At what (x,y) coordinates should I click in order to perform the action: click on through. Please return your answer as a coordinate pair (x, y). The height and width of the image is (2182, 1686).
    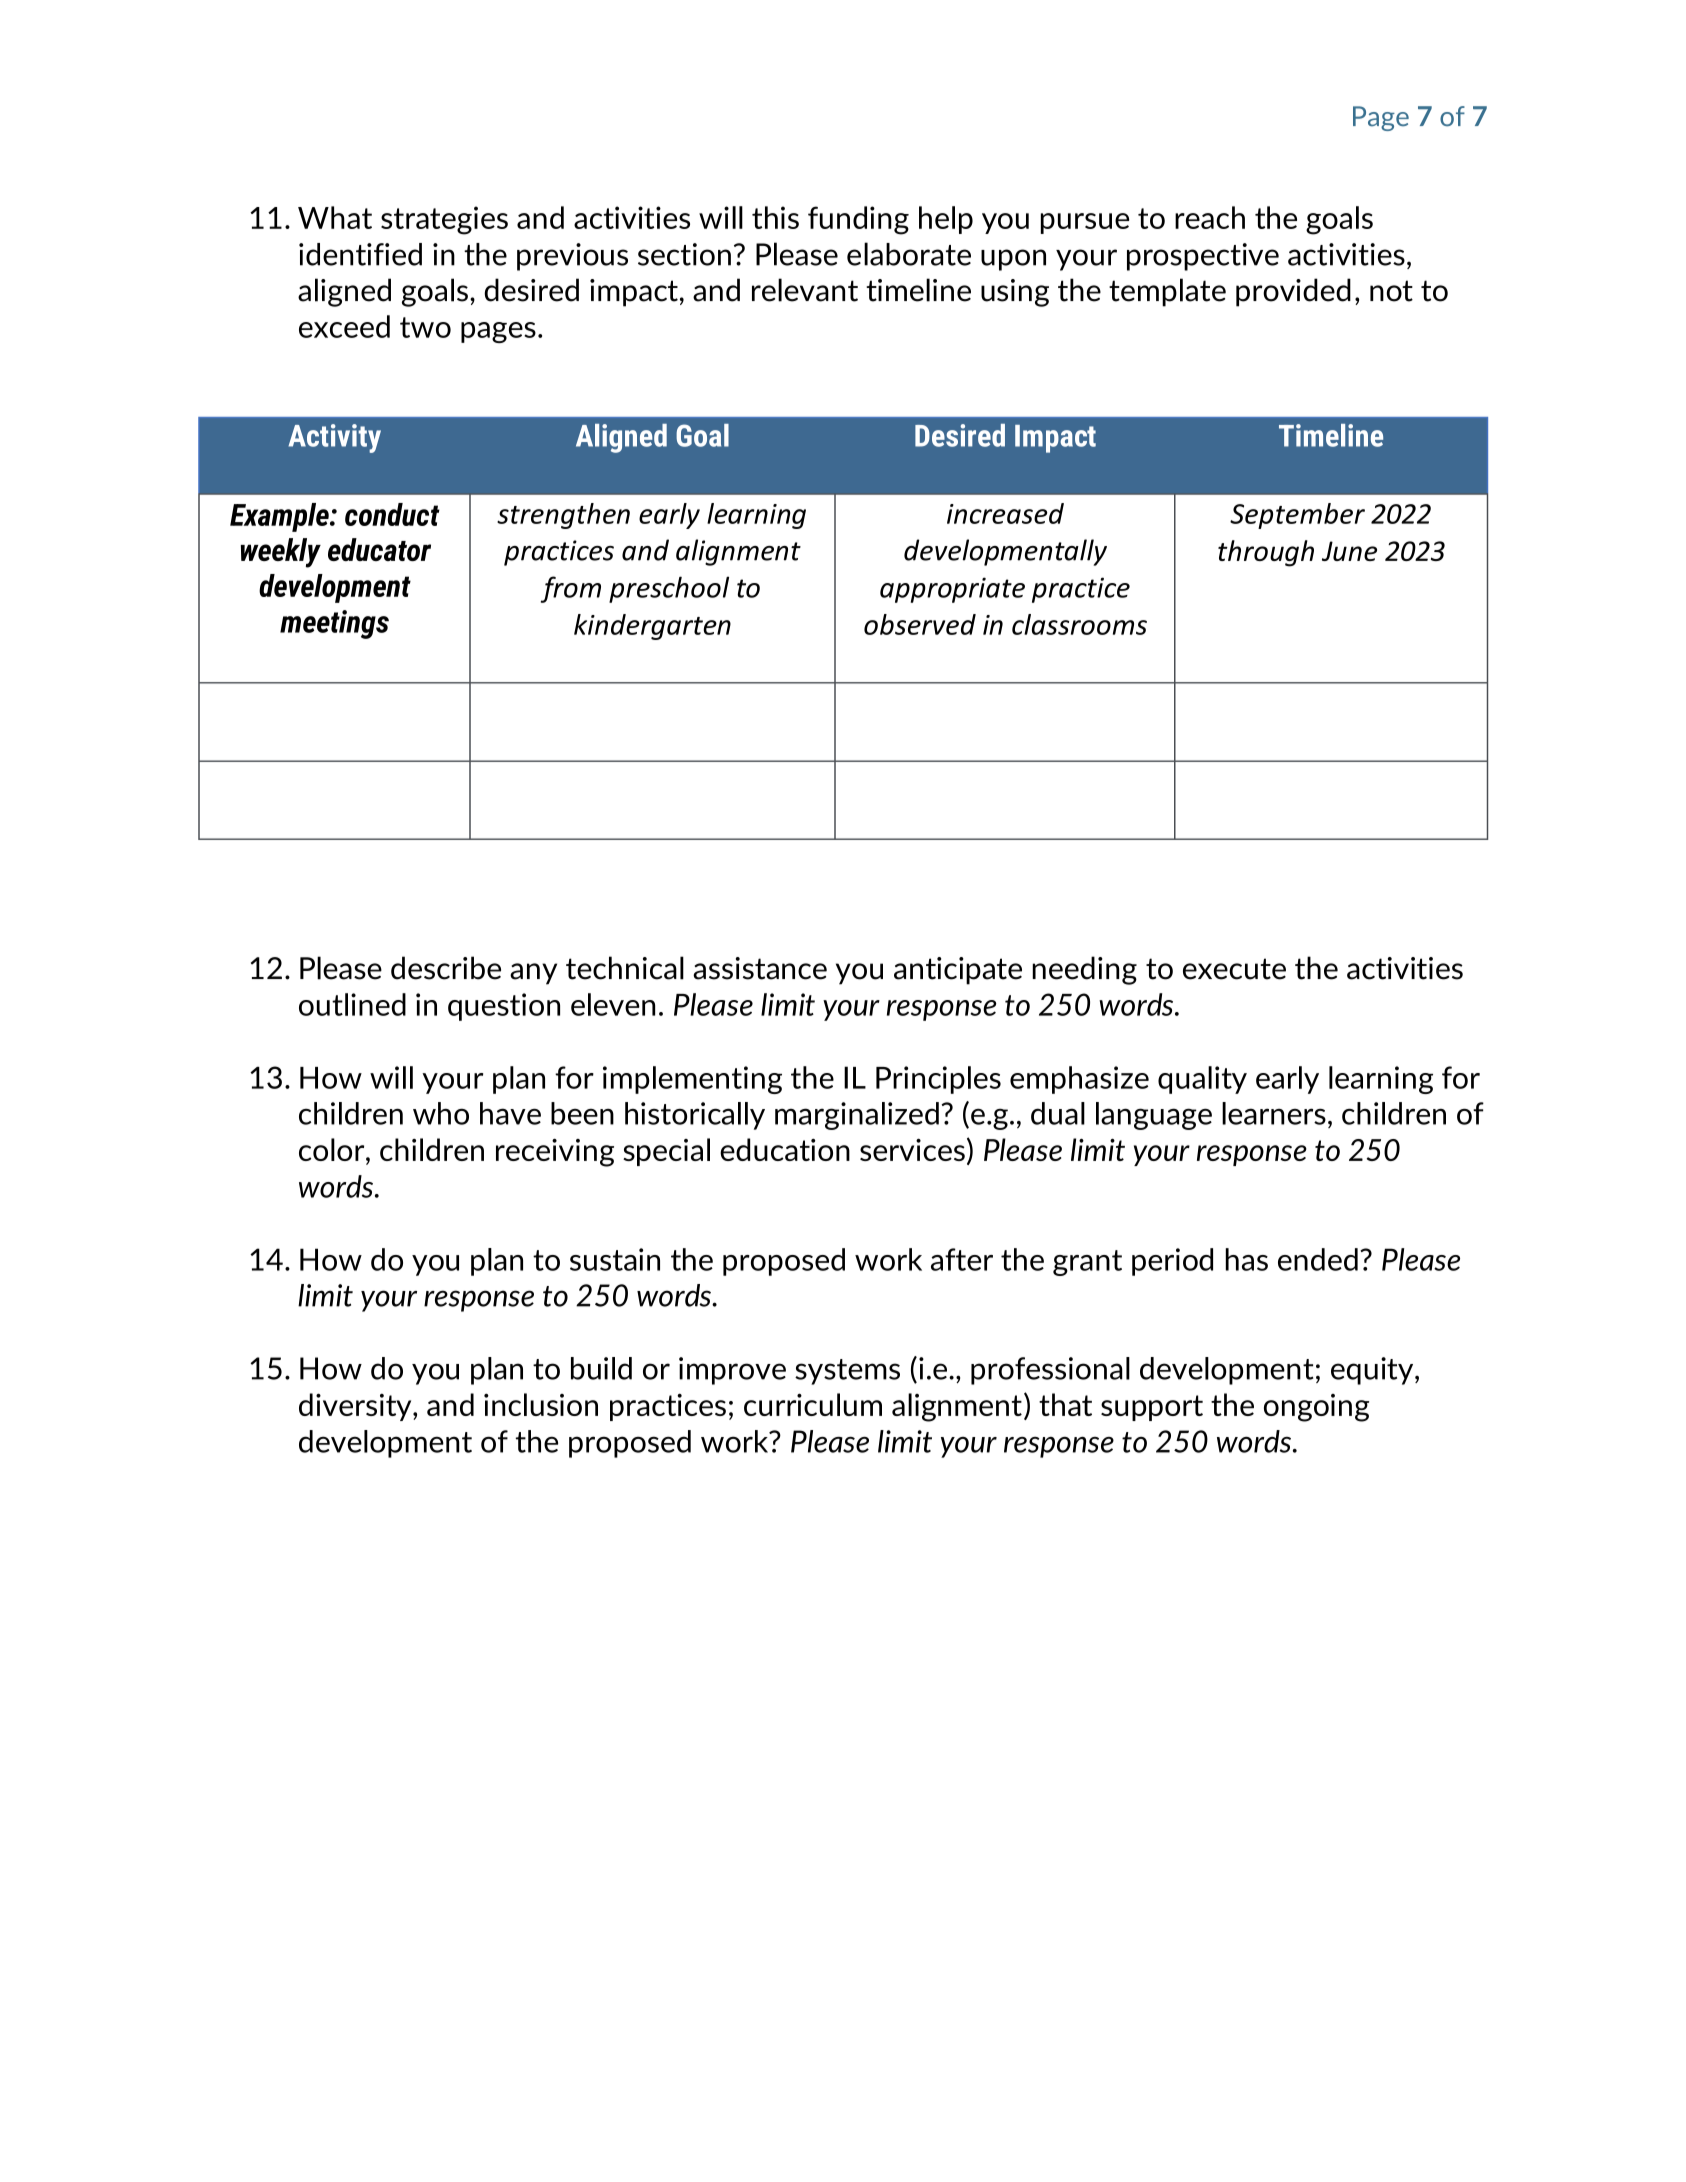
    Looking at the image, I should click on (1266, 553).
